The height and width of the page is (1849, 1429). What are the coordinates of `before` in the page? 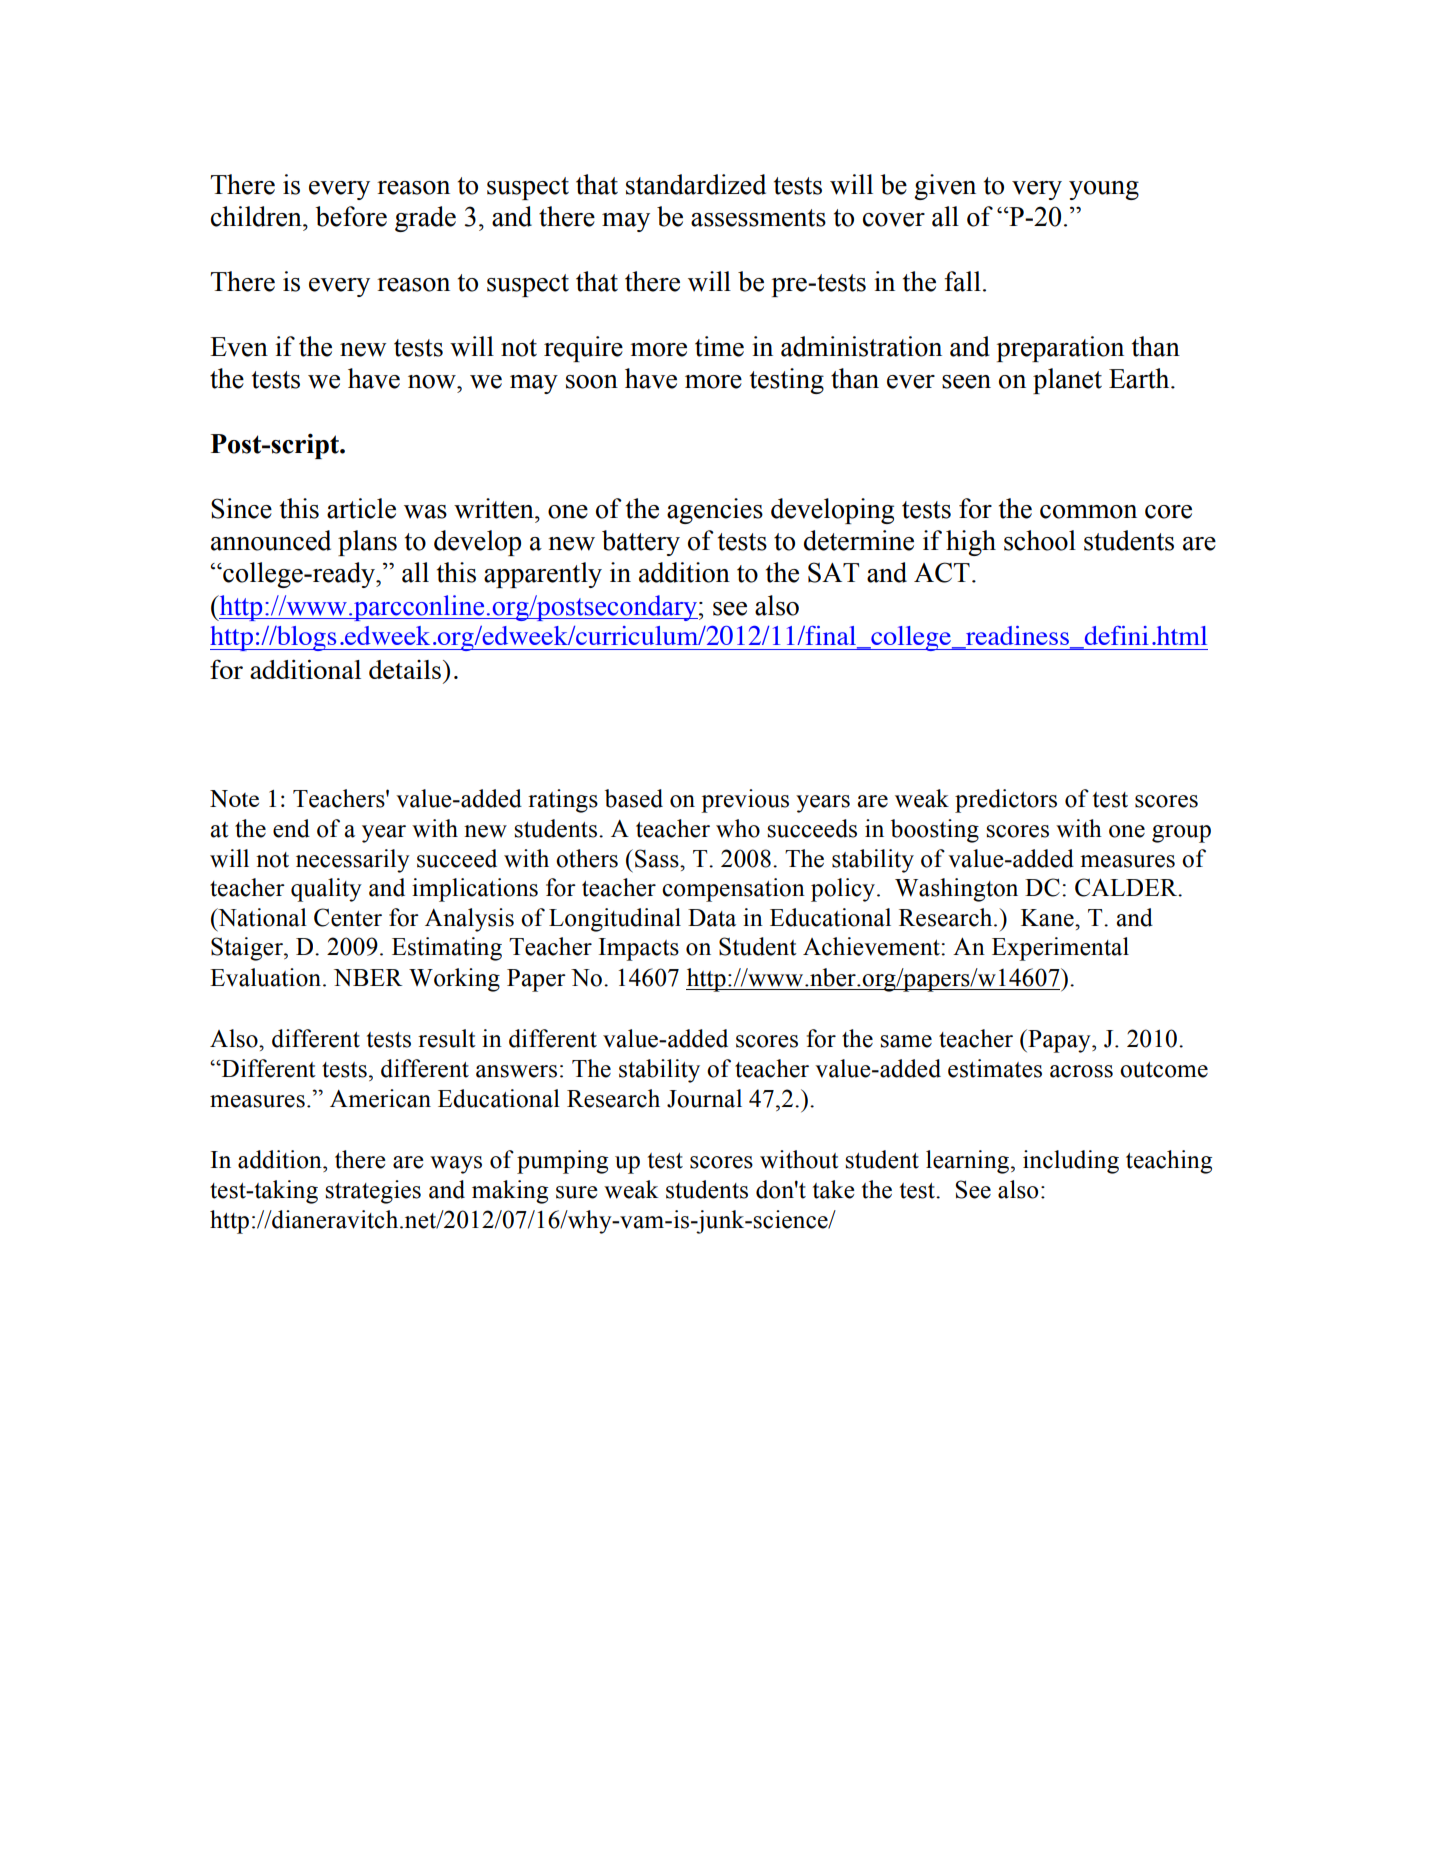 It's located at (351, 216).
